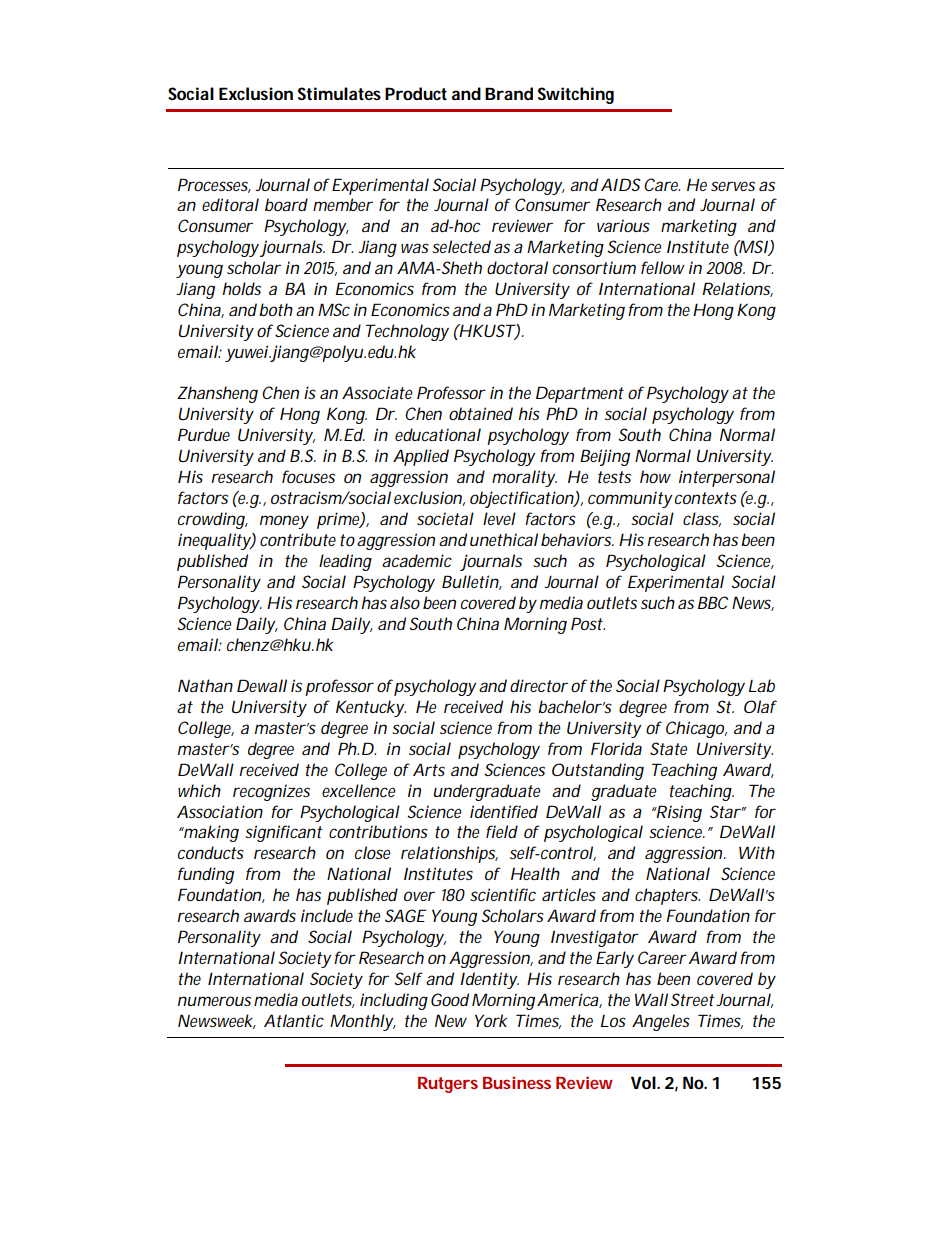  I want to click on contexts, so click(706, 498).
